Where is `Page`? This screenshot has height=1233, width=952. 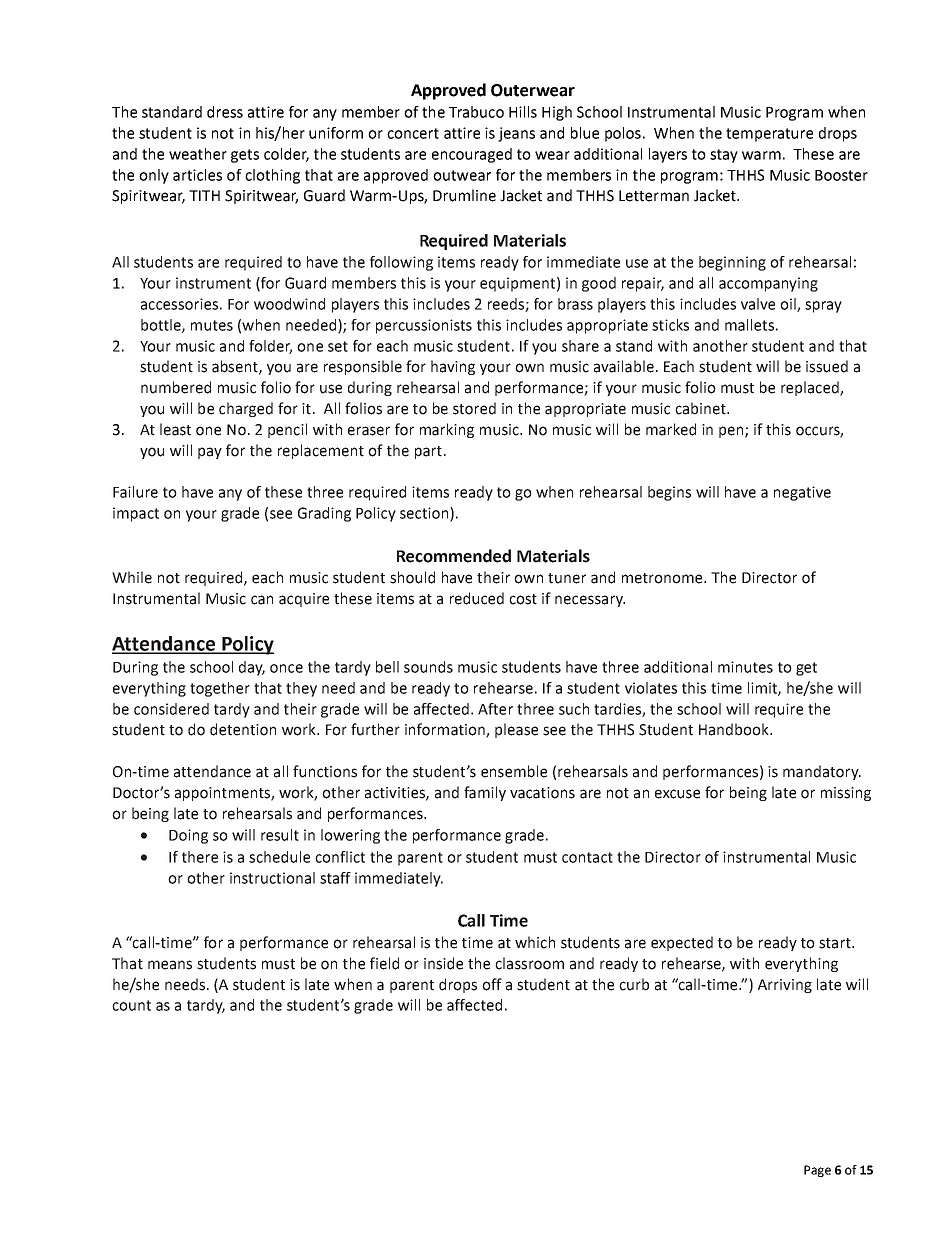
Page is located at coordinates (817, 1171).
